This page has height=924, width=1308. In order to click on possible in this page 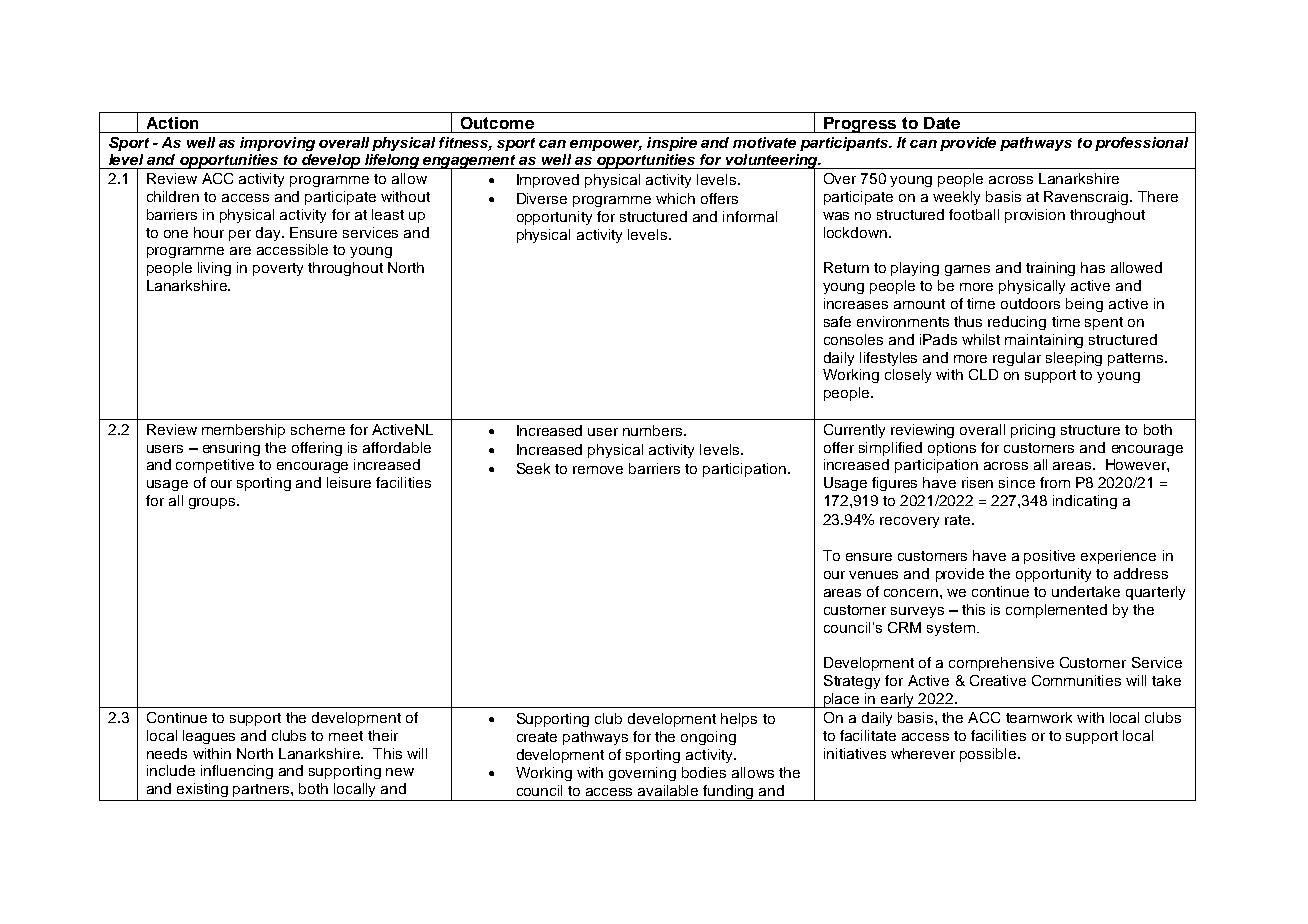, I will do `click(988, 755)`.
